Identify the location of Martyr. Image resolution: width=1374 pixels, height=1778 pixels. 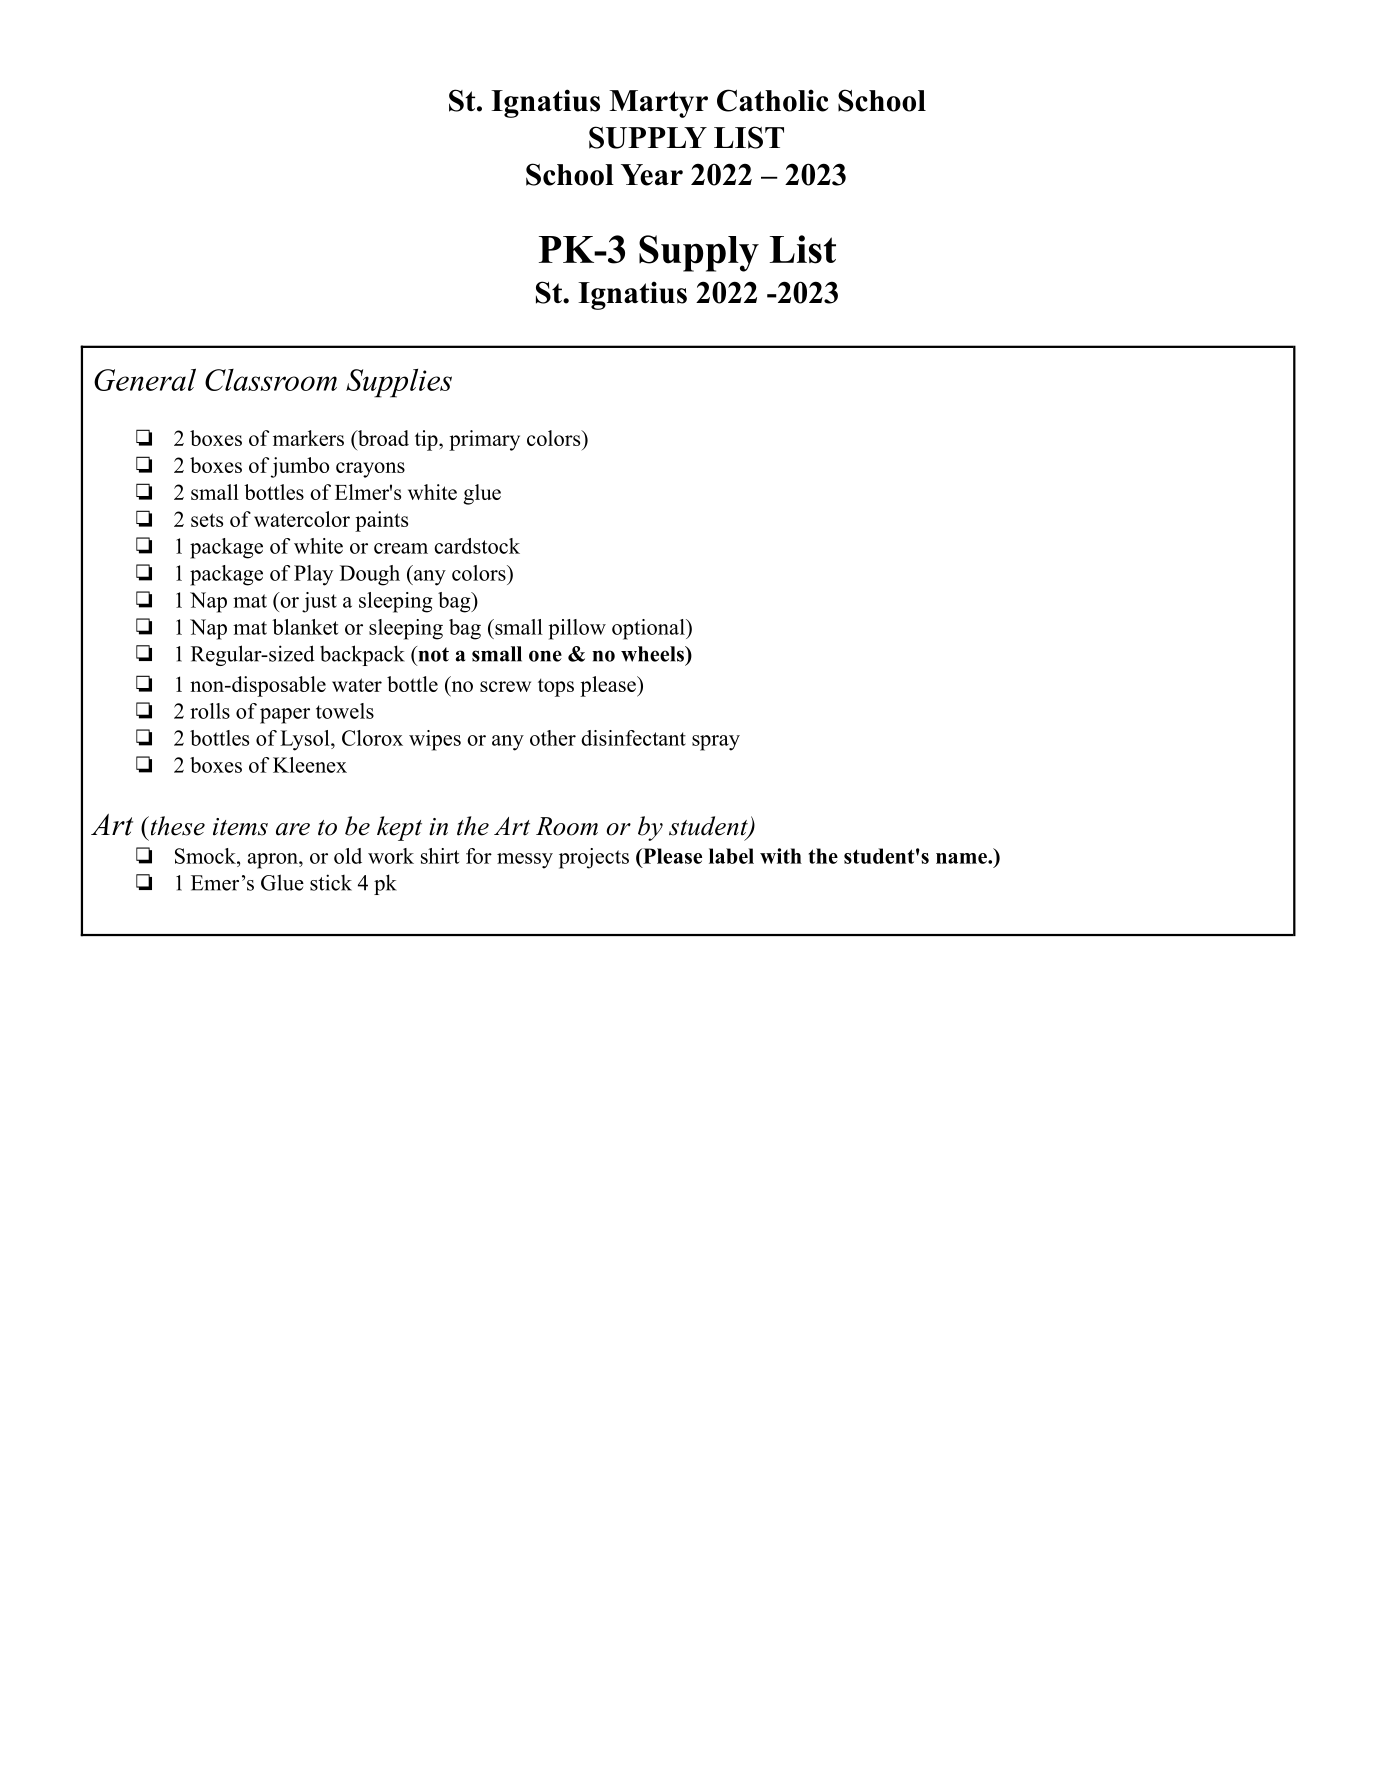
(658, 104).
